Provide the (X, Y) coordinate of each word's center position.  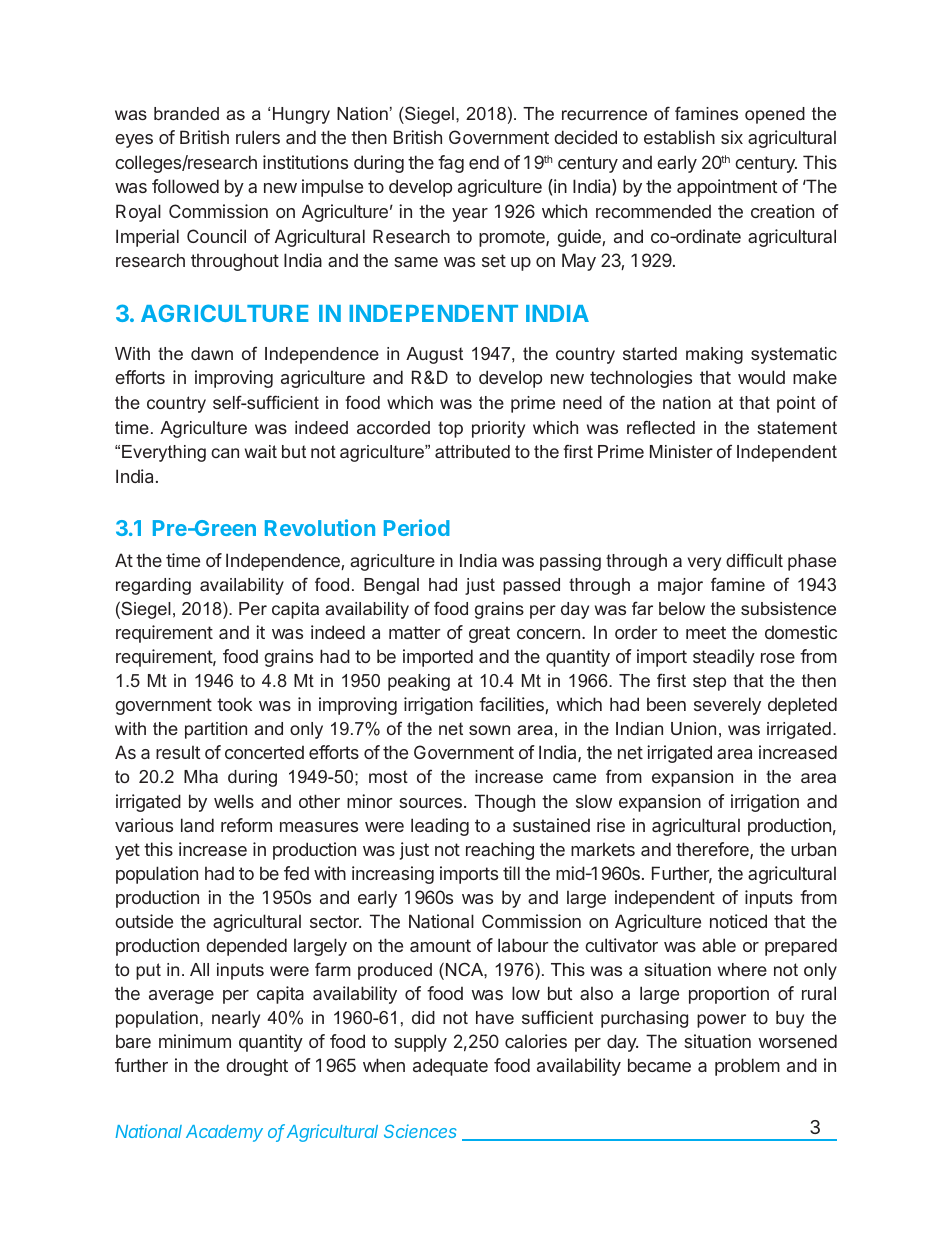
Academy (224, 1133)
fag (451, 164)
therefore (713, 850)
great (489, 634)
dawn (212, 353)
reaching (500, 851)
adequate (450, 1067)
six (732, 137)
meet (706, 632)
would (761, 377)
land (197, 825)
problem (747, 1067)
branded (186, 113)
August (434, 355)
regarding (153, 586)
